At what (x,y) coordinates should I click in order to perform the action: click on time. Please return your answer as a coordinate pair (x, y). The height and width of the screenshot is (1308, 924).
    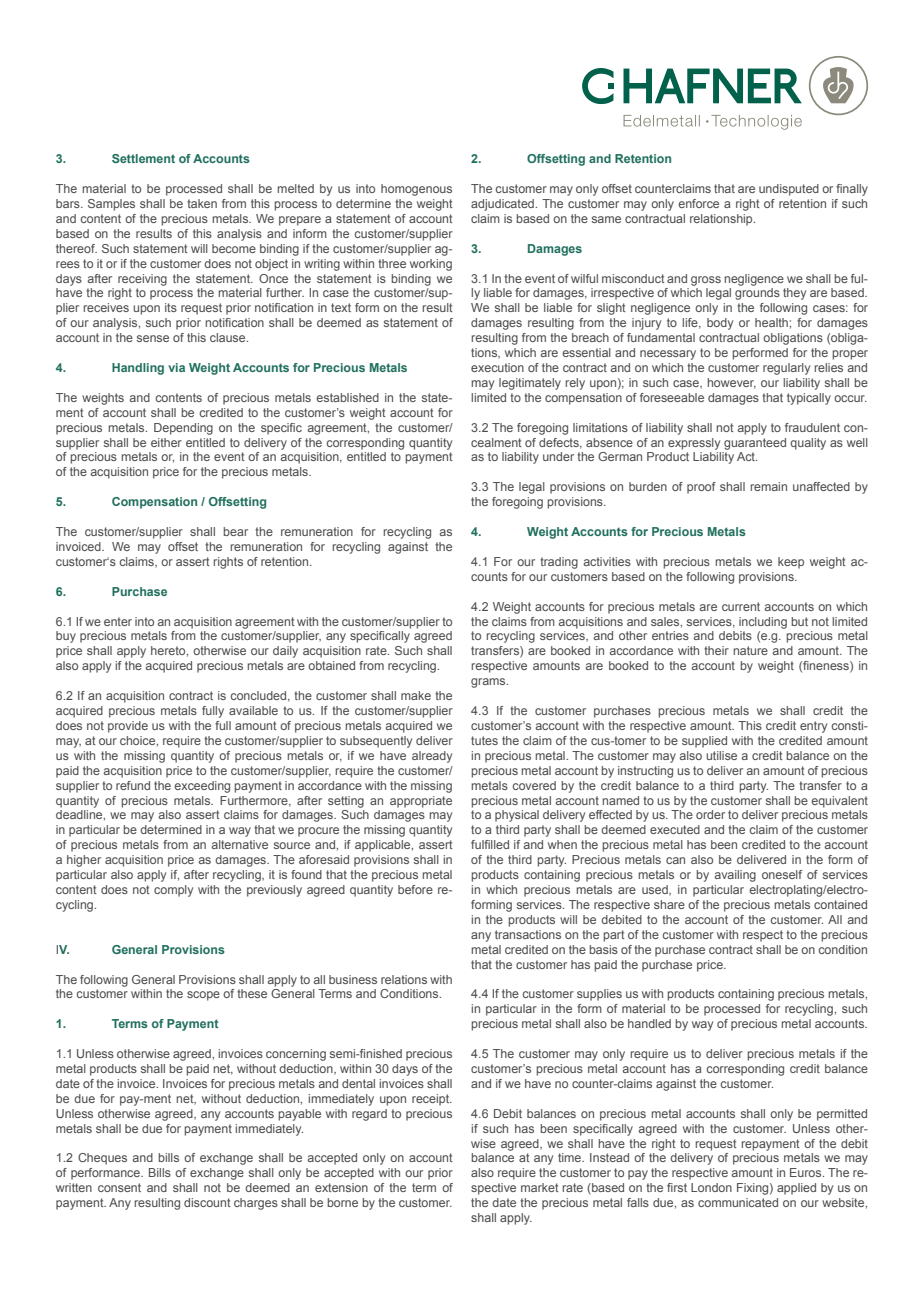
    Looking at the image, I should click on (571, 1157).
